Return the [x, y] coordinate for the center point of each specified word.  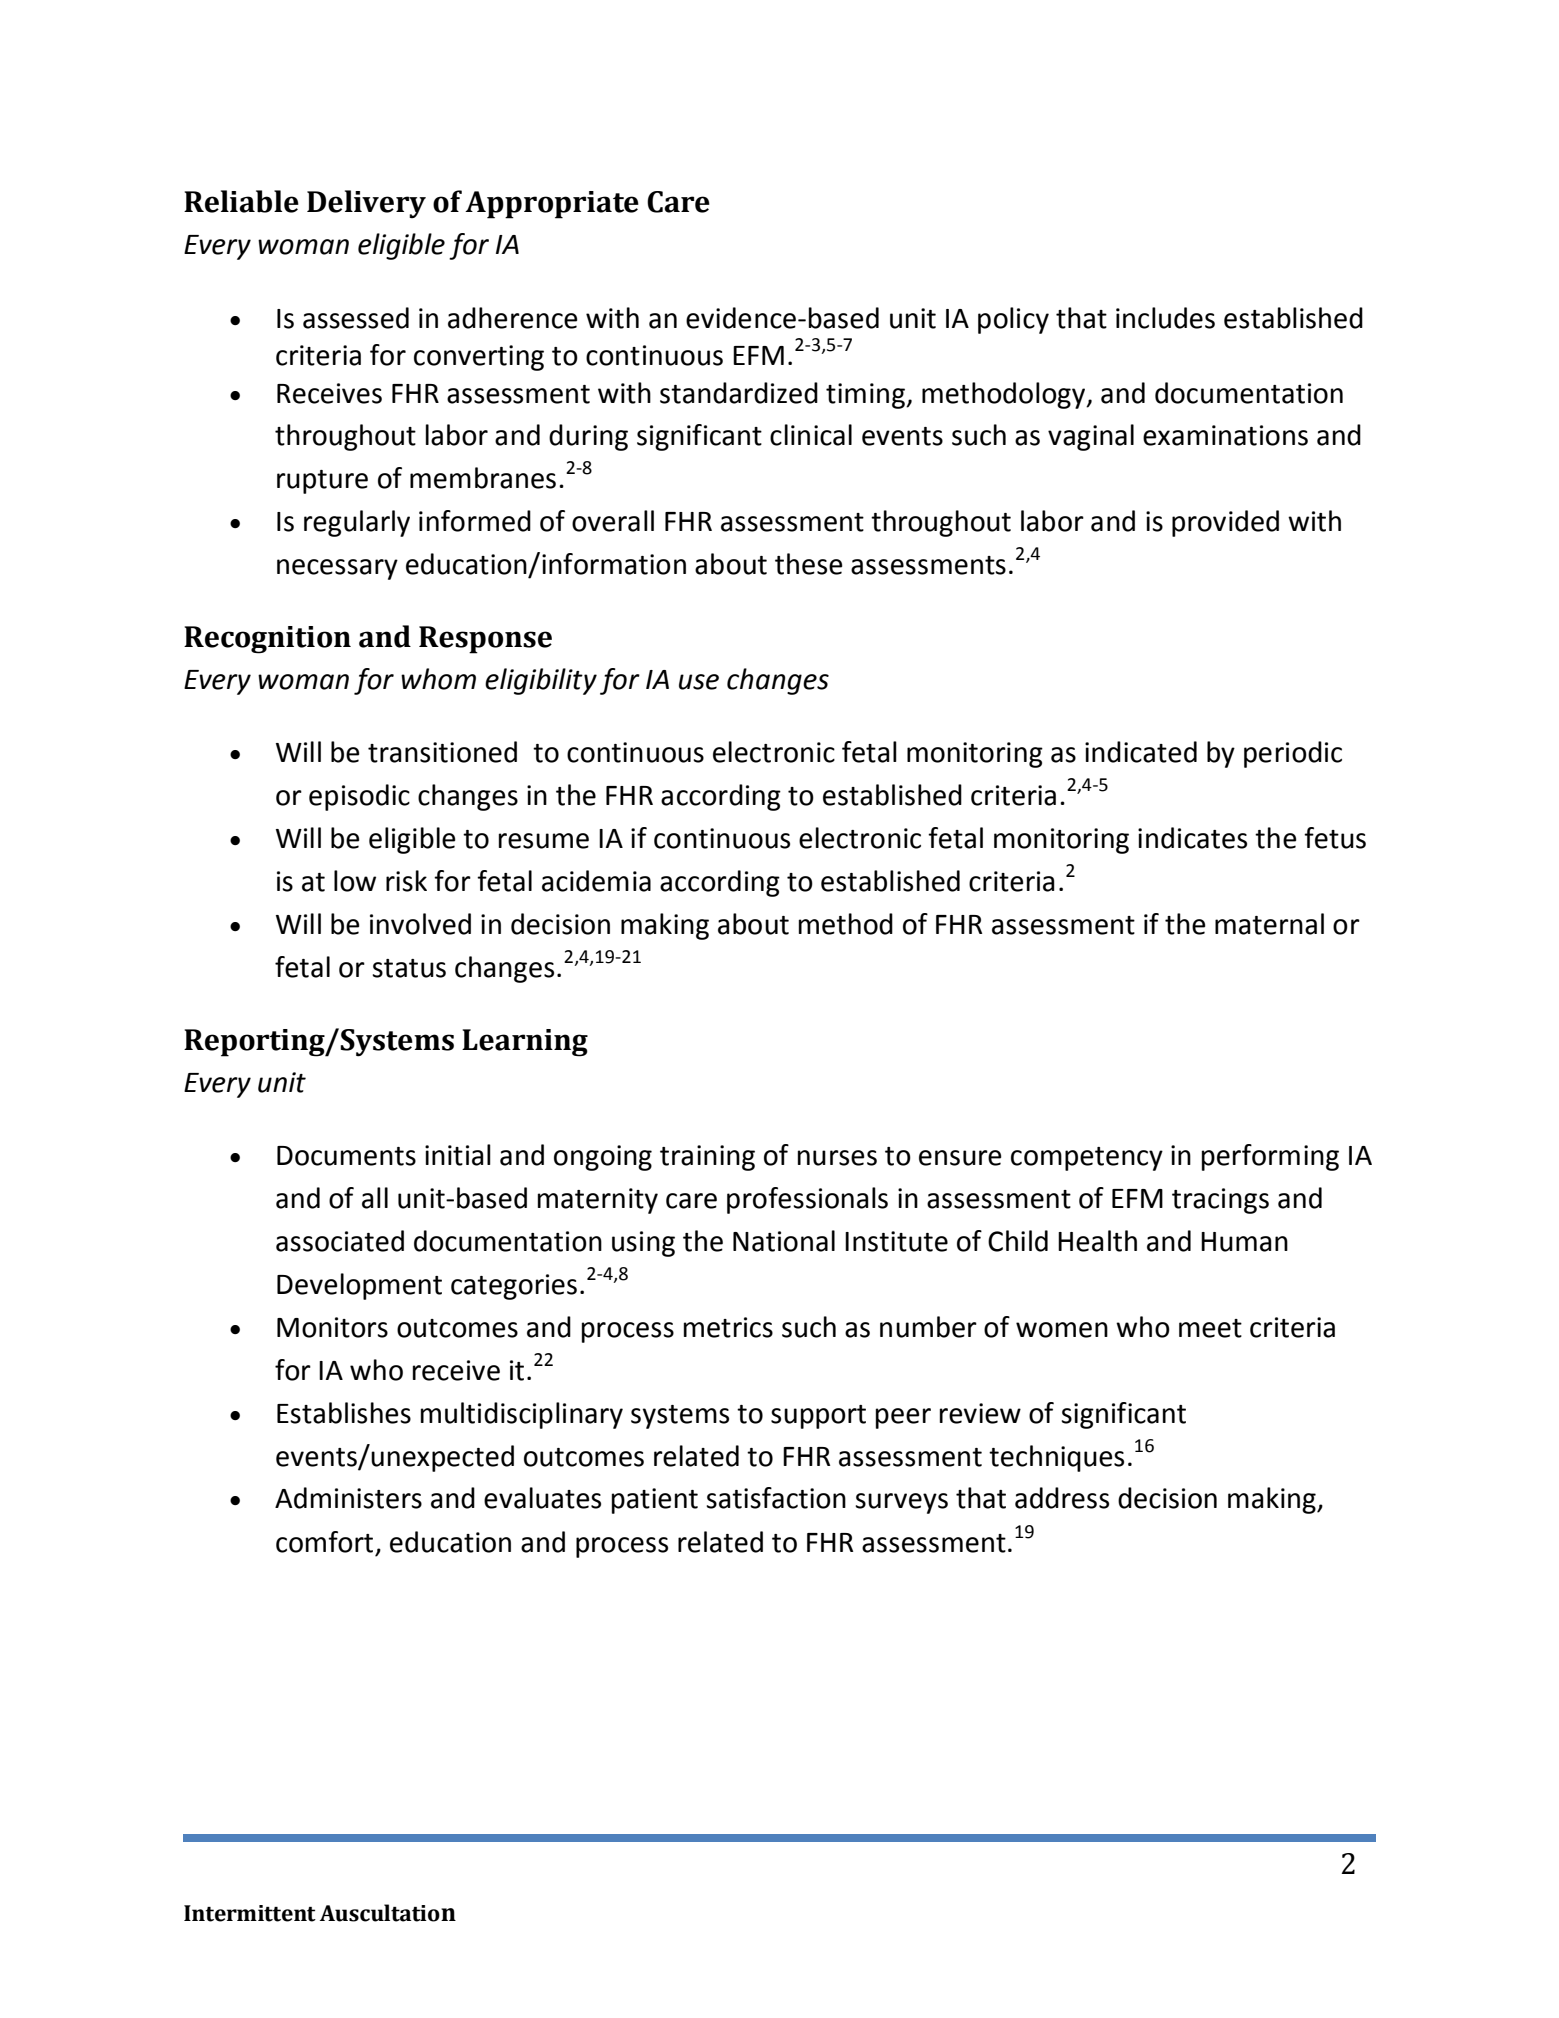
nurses [837, 1158]
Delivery [366, 204]
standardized [739, 393]
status [409, 968]
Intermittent [250, 1913]
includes [1165, 318]
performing [1270, 1157]
